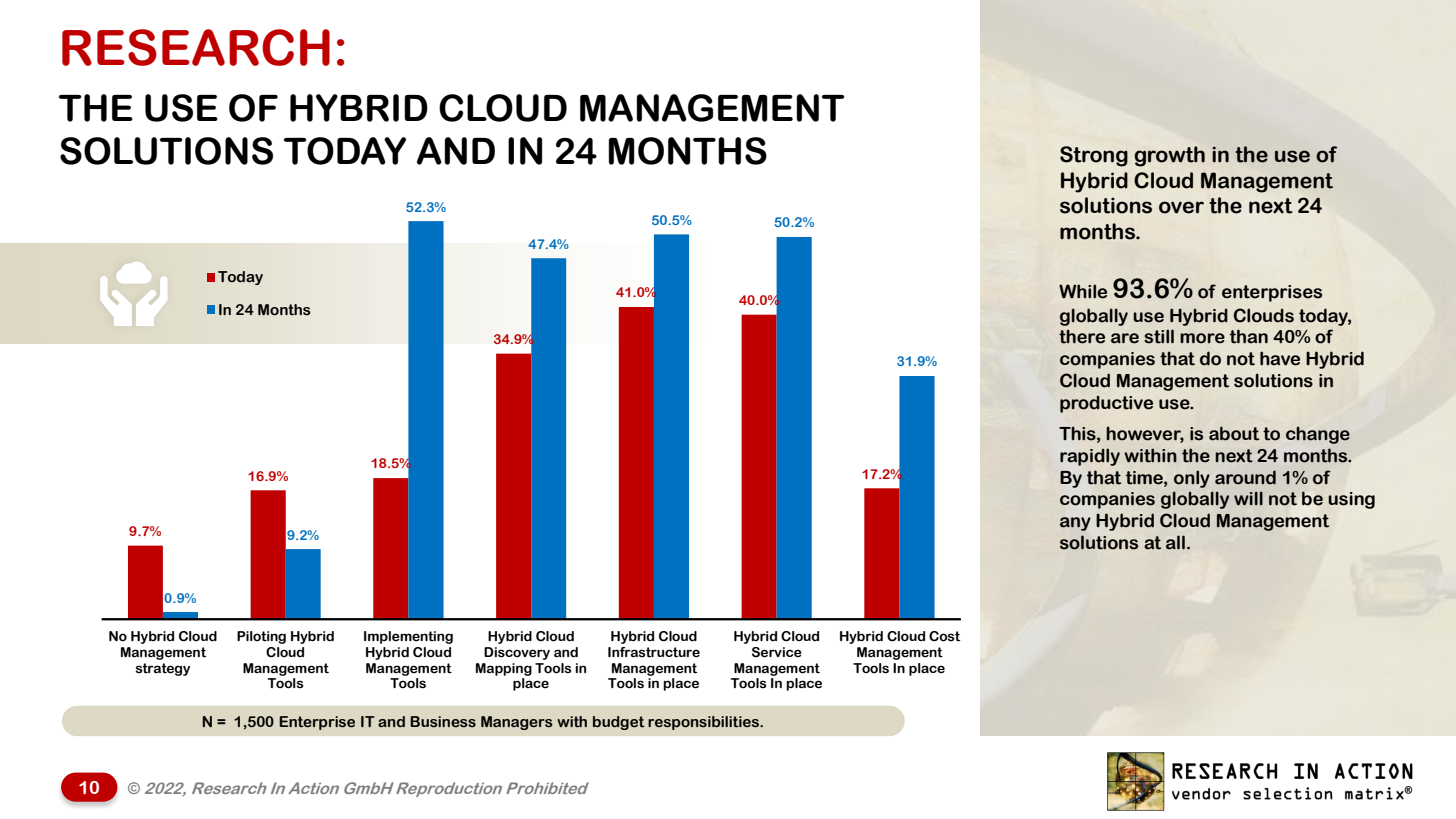 The height and width of the page is (819, 1456). Describe the element at coordinates (1090, 457) in the page. I see `rapidly` at that location.
